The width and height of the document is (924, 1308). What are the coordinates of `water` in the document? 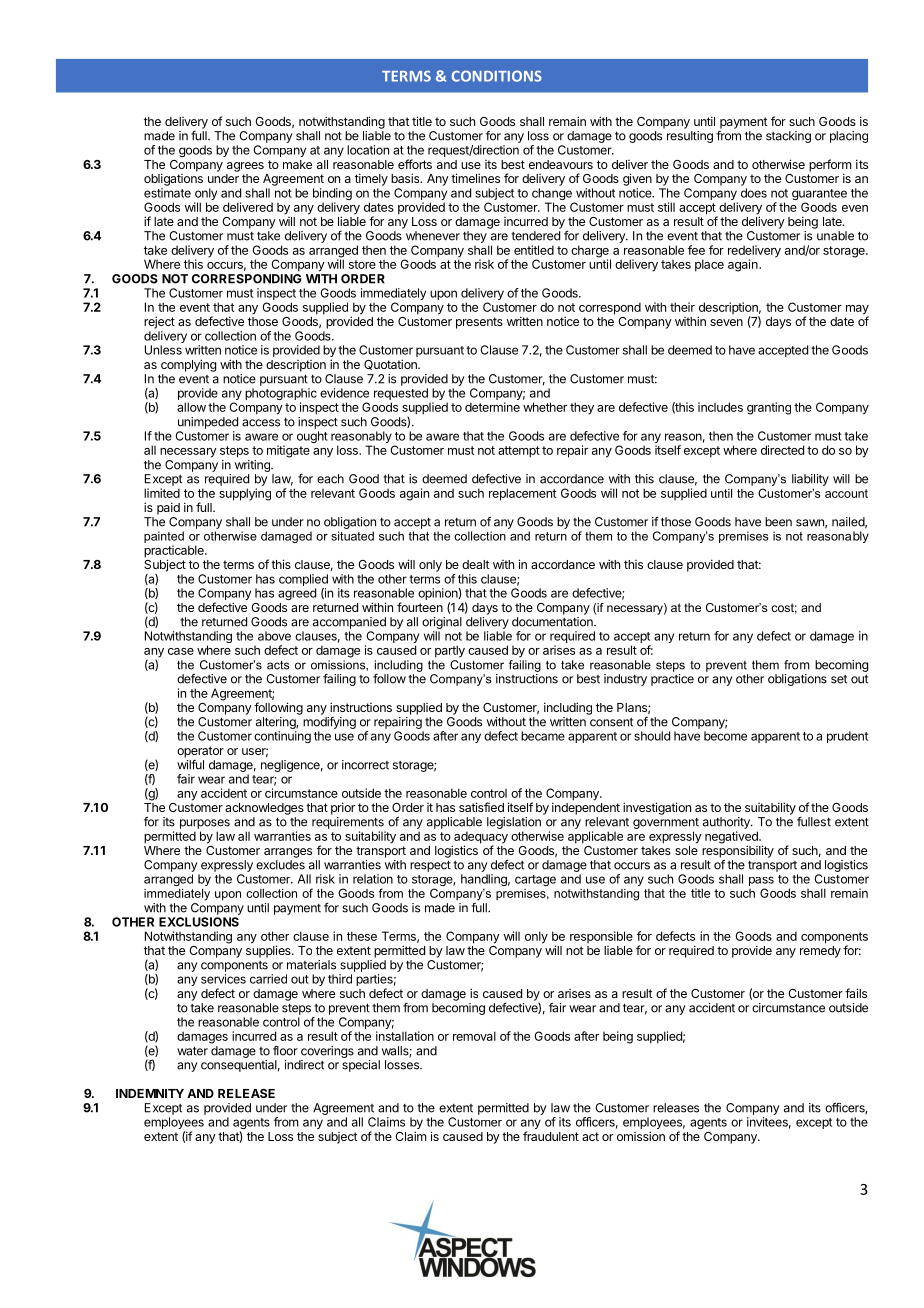 It's located at (192, 1051).
